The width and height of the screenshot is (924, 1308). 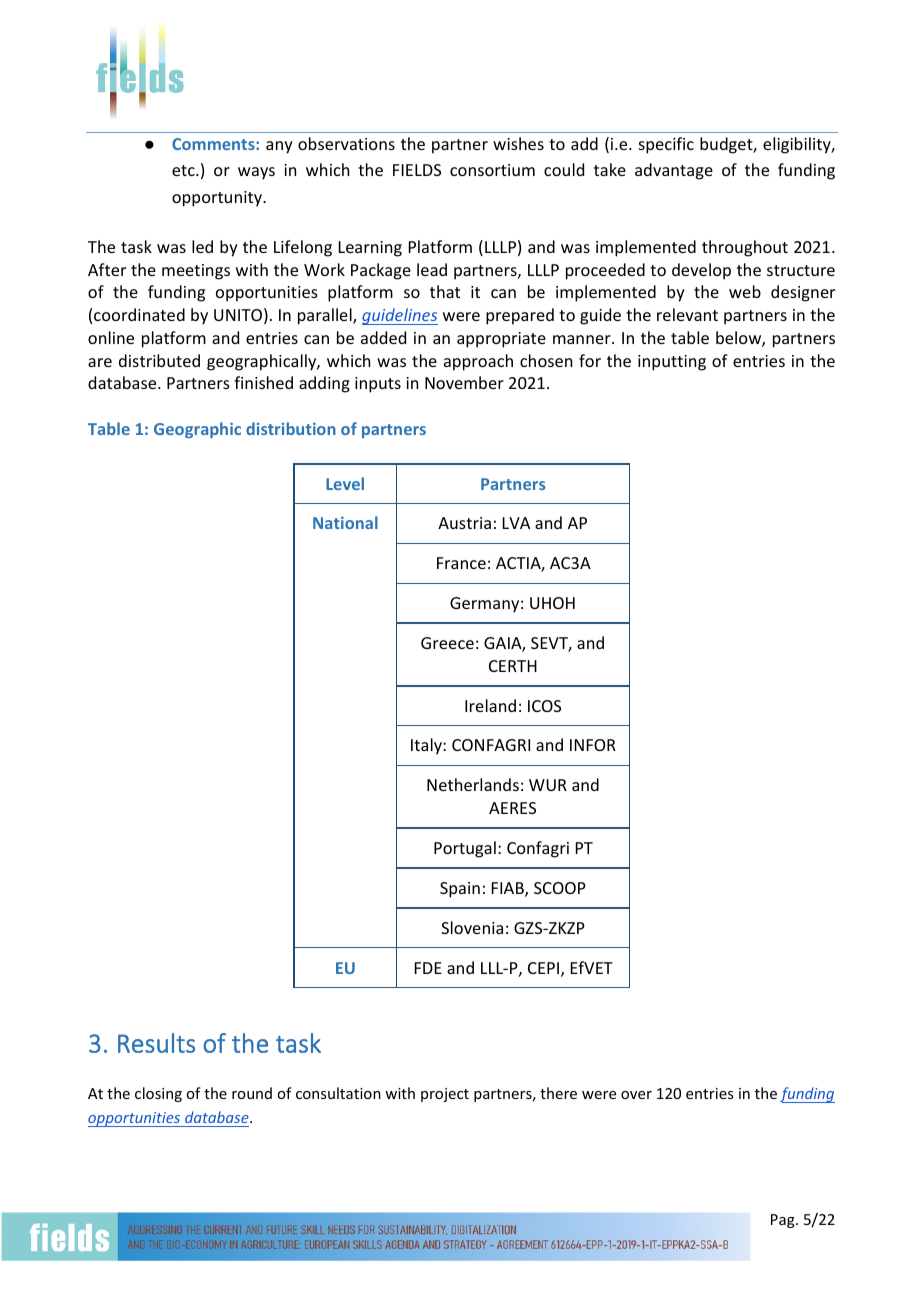 What do you see at coordinates (492, 170) in the screenshot?
I see `consortium` at bounding box center [492, 170].
